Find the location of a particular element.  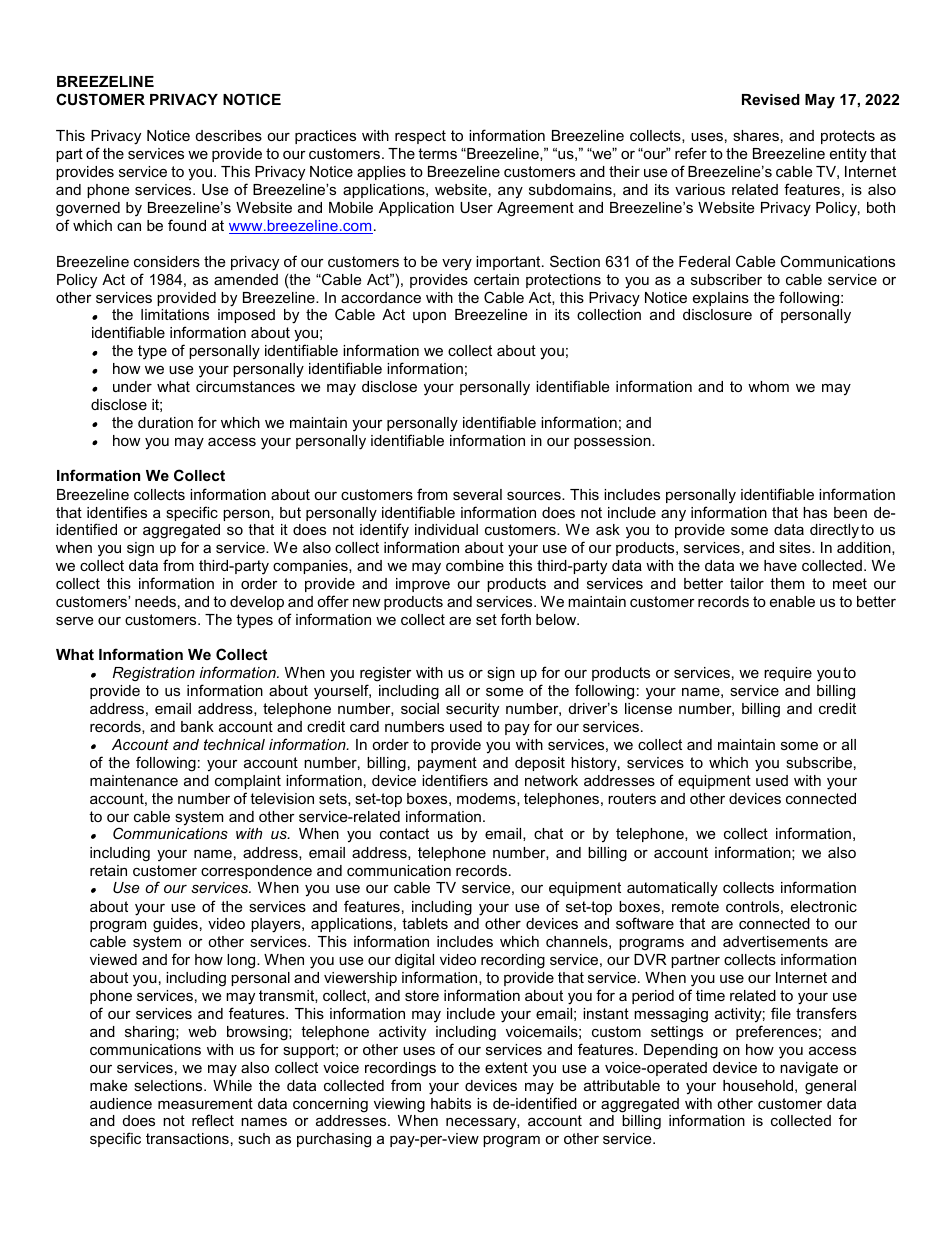

bank is located at coordinates (197, 726).
